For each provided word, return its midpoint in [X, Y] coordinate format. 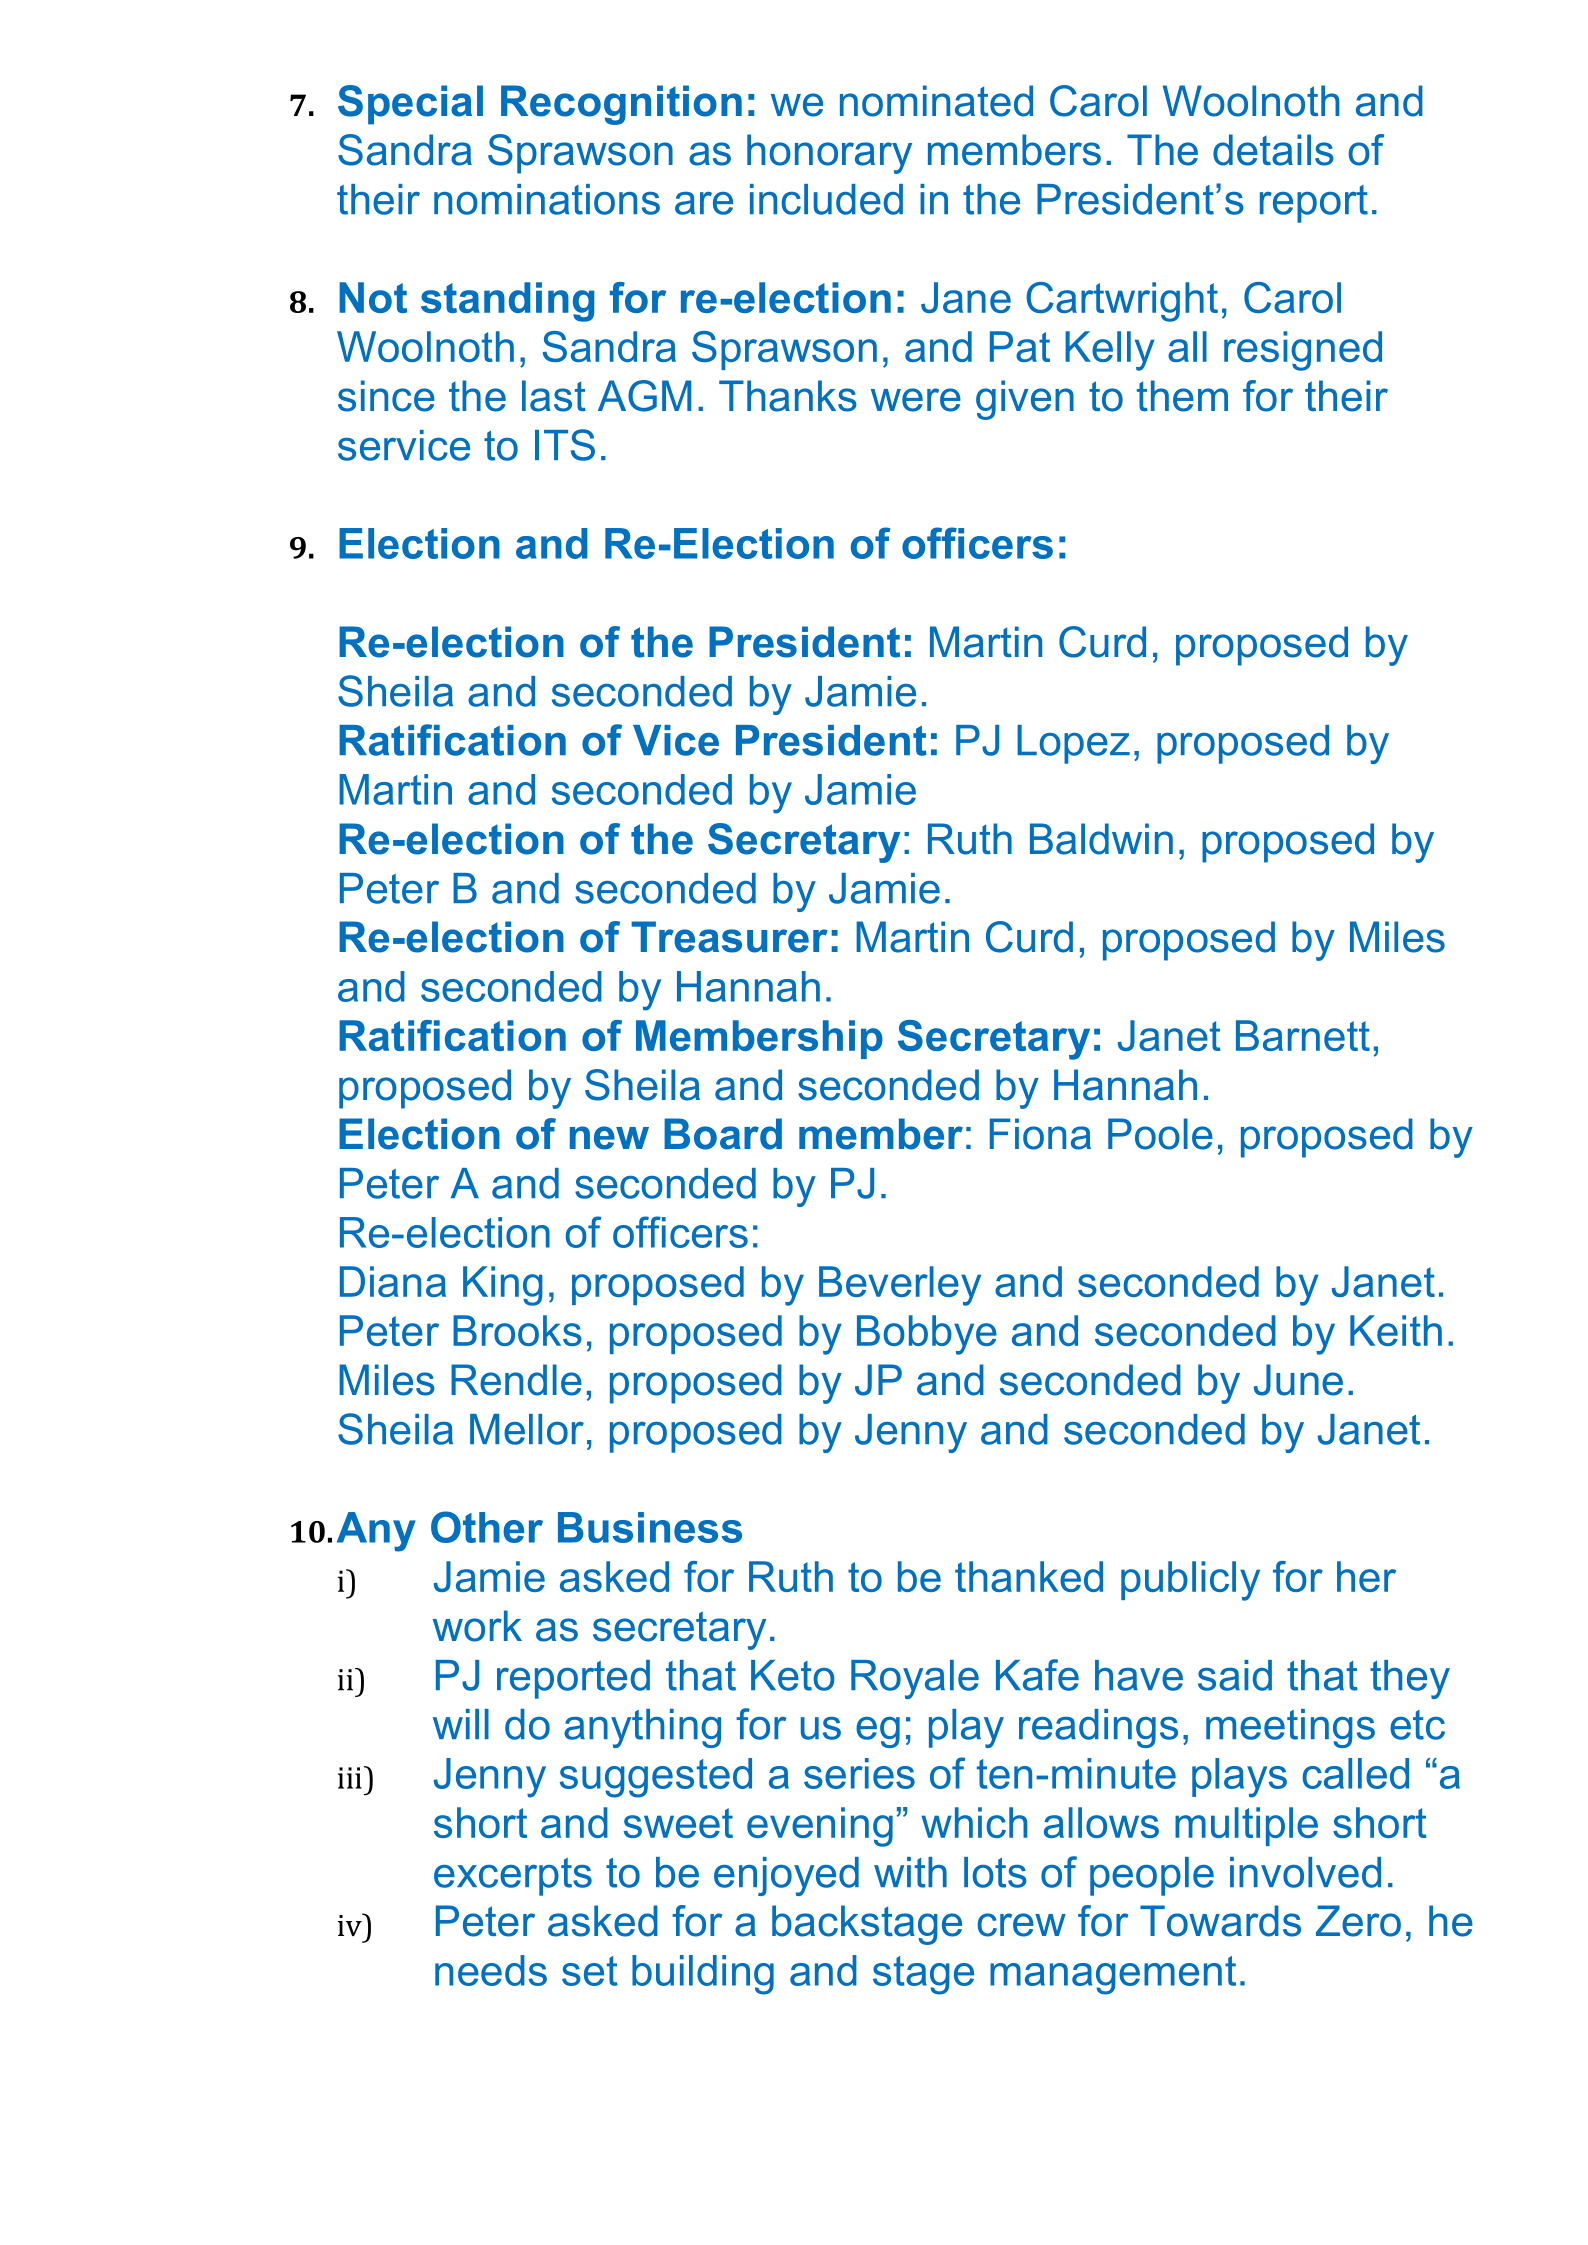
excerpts [513, 1877]
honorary [829, 154]
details [1273, 150]
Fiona [1040, 1134]
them [1182, 396]
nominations [547, 199]
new [609, 1138]
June [1298, 1380]
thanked [1029, 1576]
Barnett [1303, 1035]
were [916, 400]
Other [487, 1527]
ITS [565, 445]
